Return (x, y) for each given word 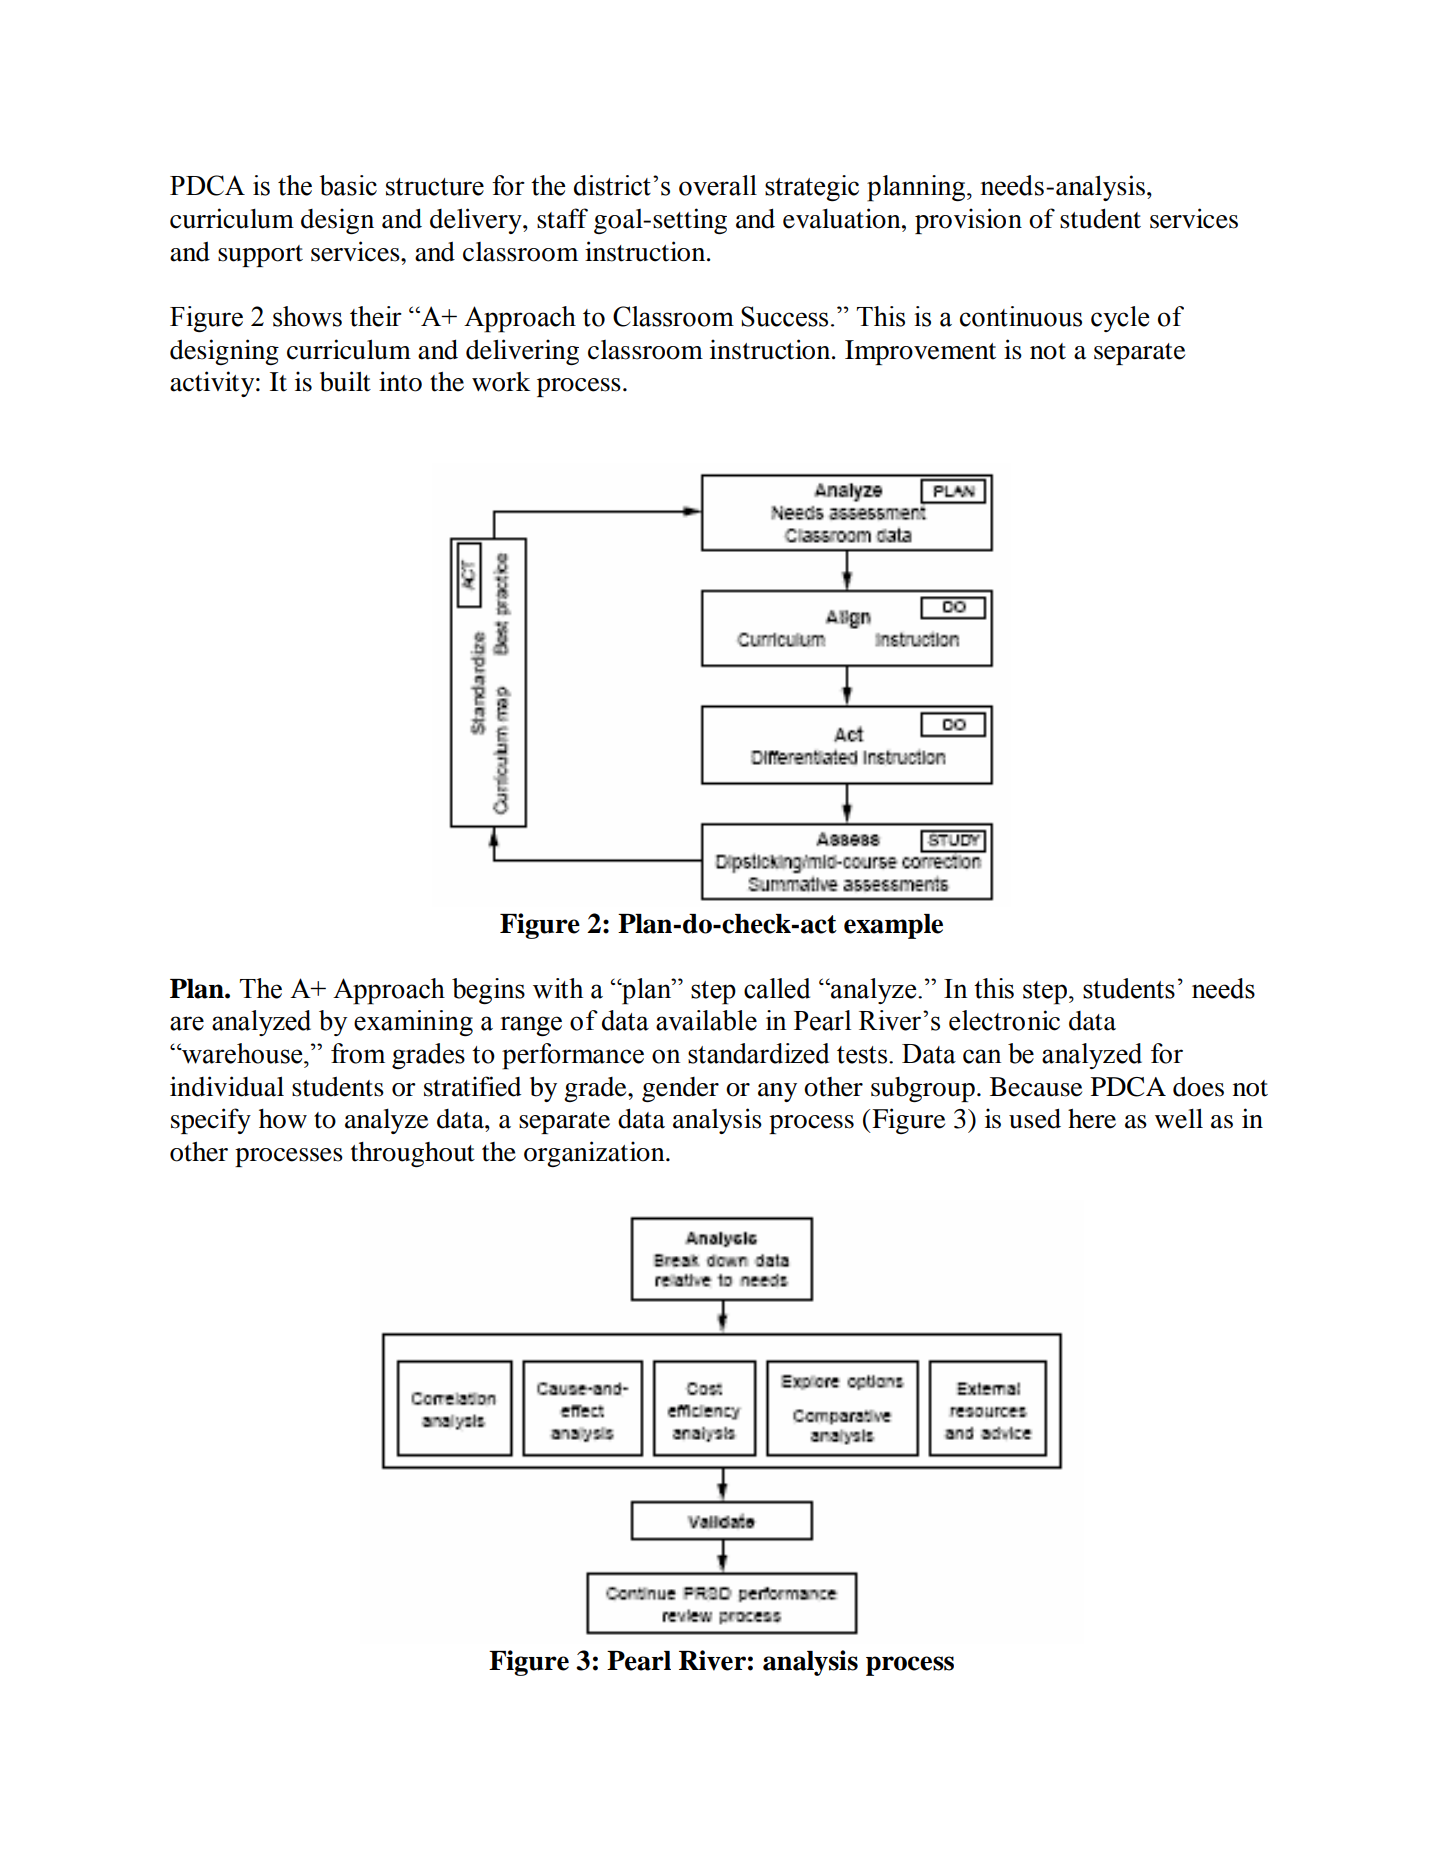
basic (348, 185)
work (501, 382)
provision (968, 221)
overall (718, 185)
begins (488, 991)
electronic (1004, 1020)
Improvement (920, 352)
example (893, 926)
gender (680, 1089)
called (777, 988)
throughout (413, 1154)
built (345, 381)
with (558, 988)
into (400, 381)
